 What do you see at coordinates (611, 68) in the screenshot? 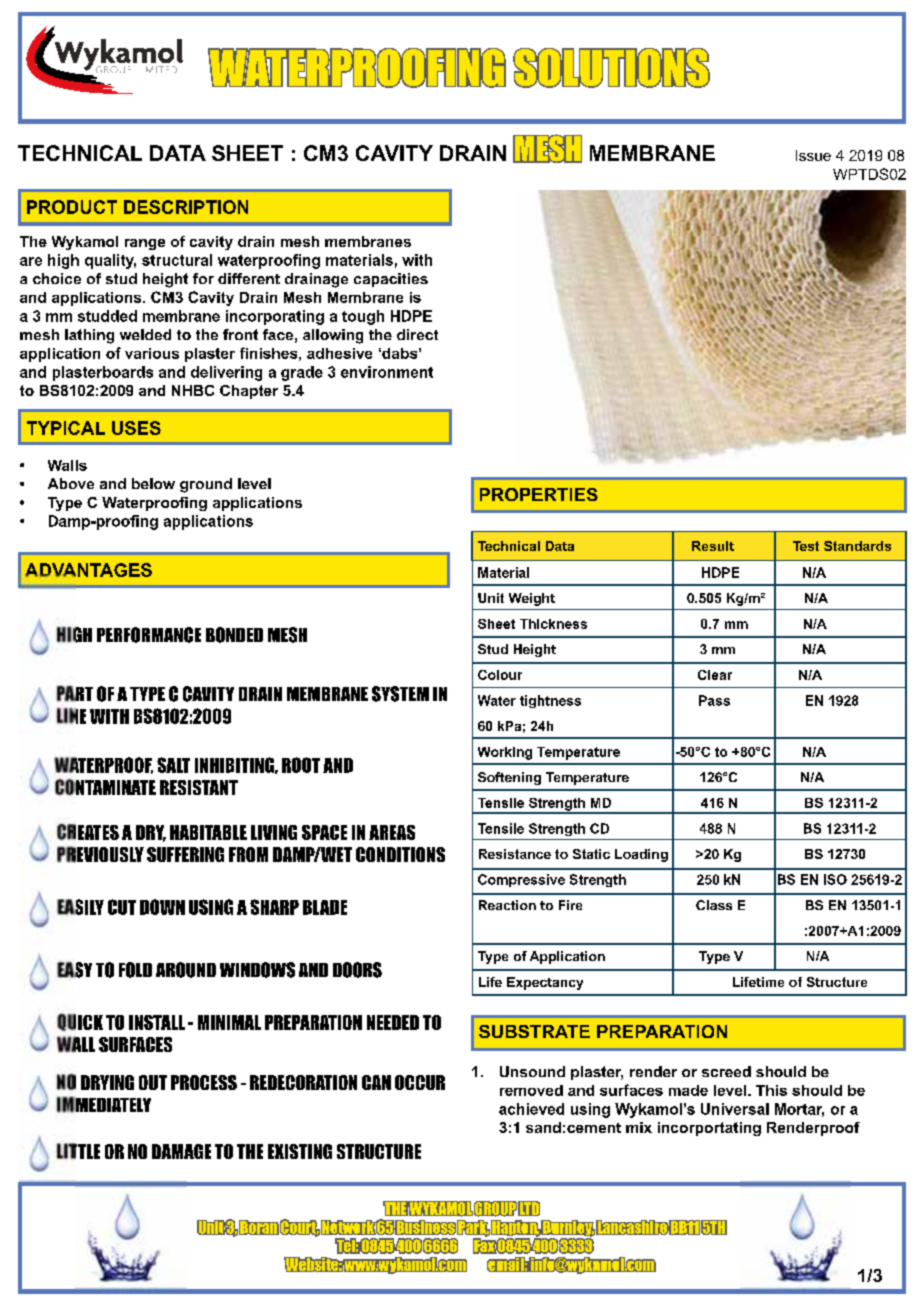
I see `SOLUTIONS` at bounding box center [611, 68].
